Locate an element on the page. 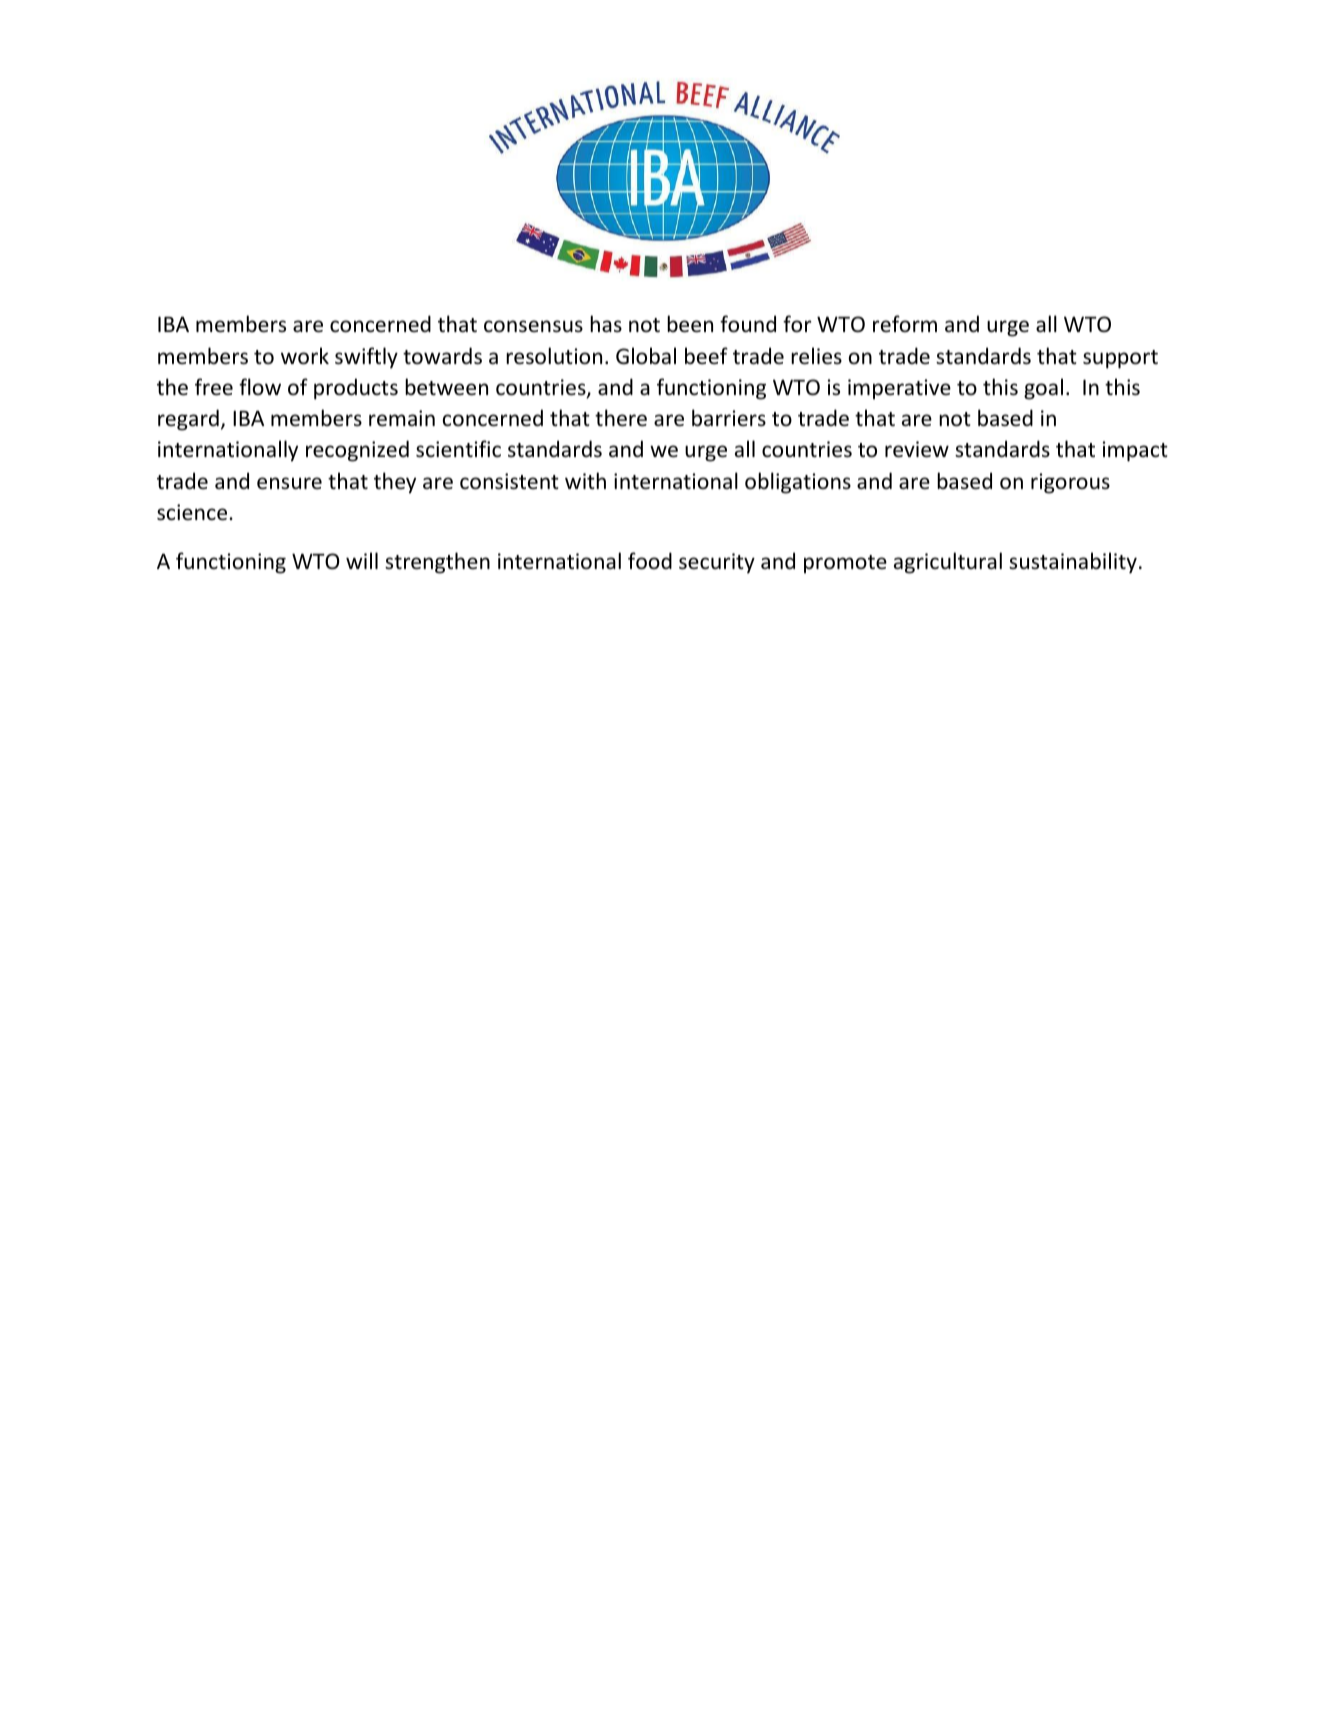  been is located at coordinates (690, 324).
